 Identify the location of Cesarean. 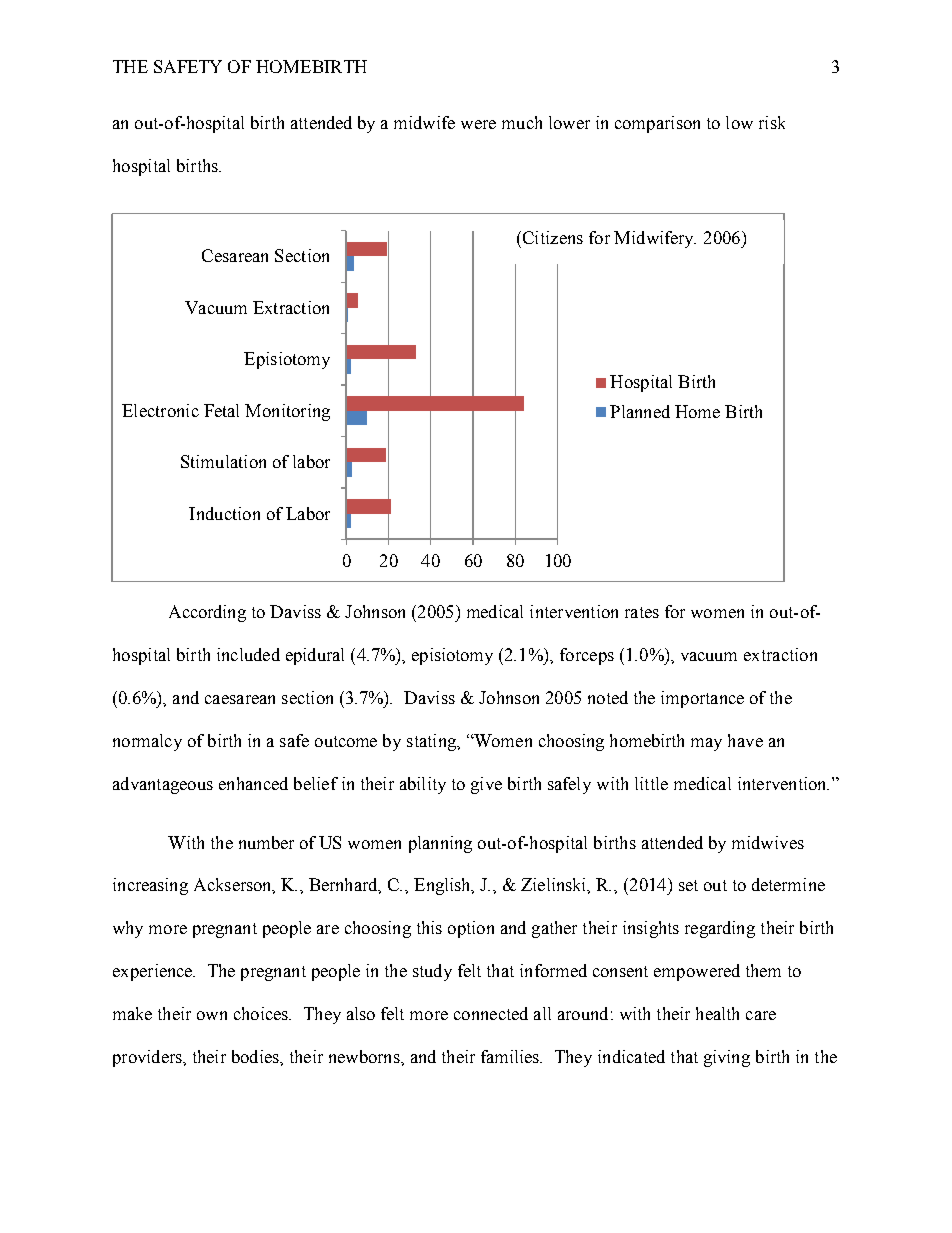
(235, 255).
